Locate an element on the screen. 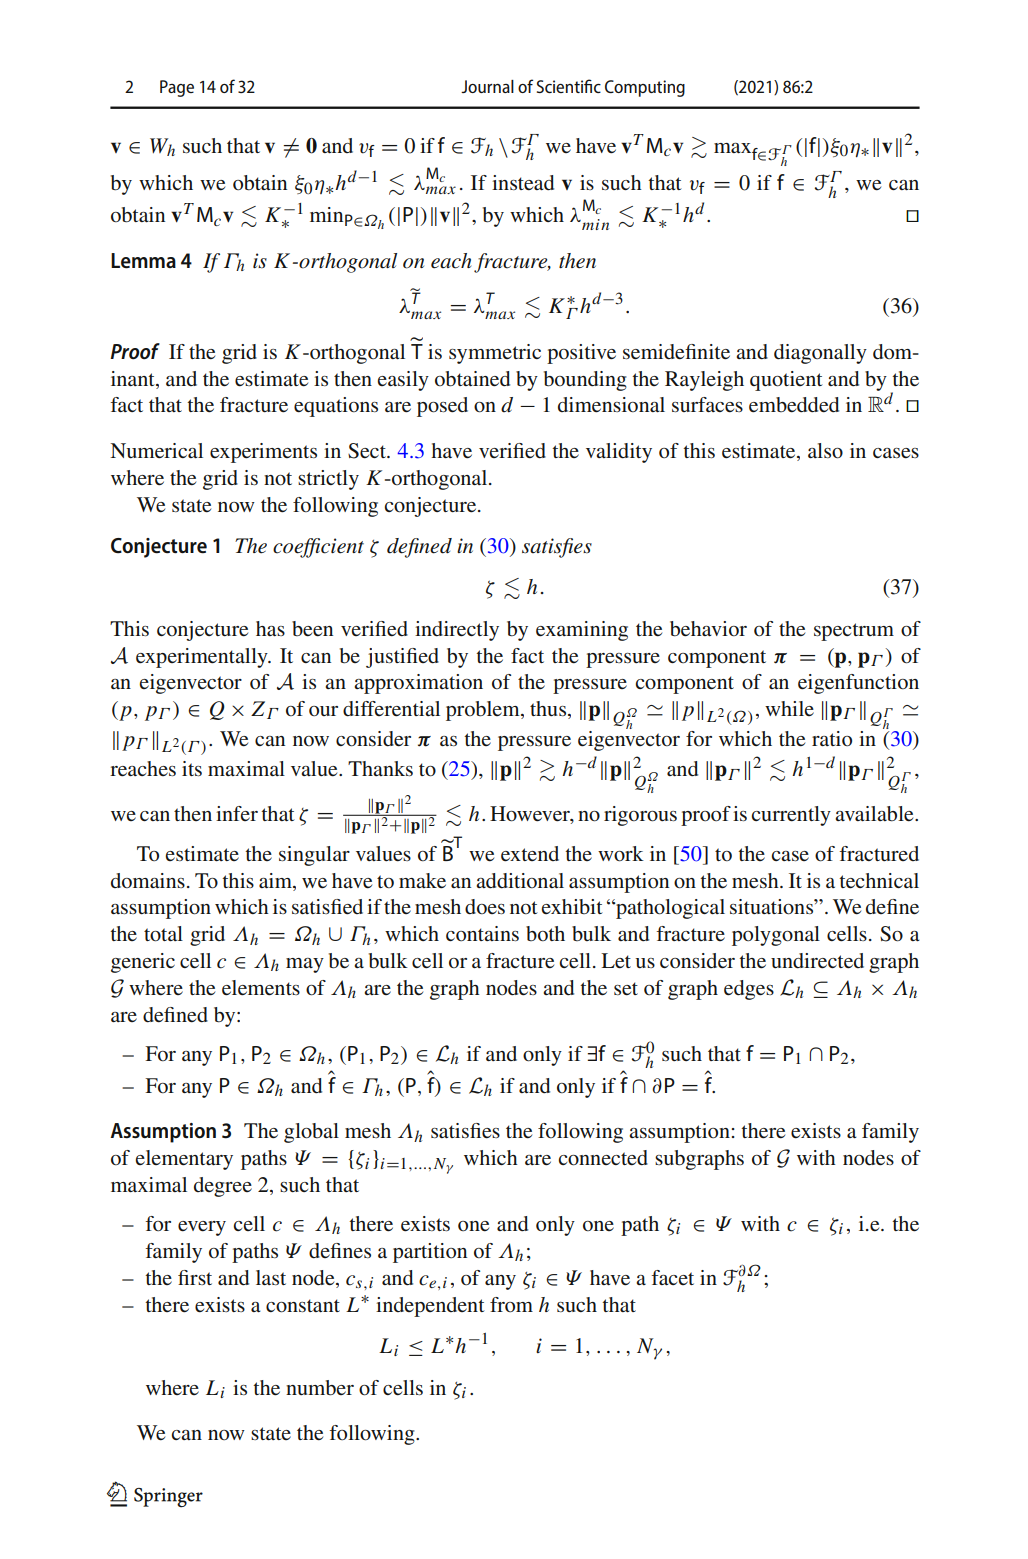 The width and height of the screenshot is (1028, 1559). its is located at coordinates (192, 768).
